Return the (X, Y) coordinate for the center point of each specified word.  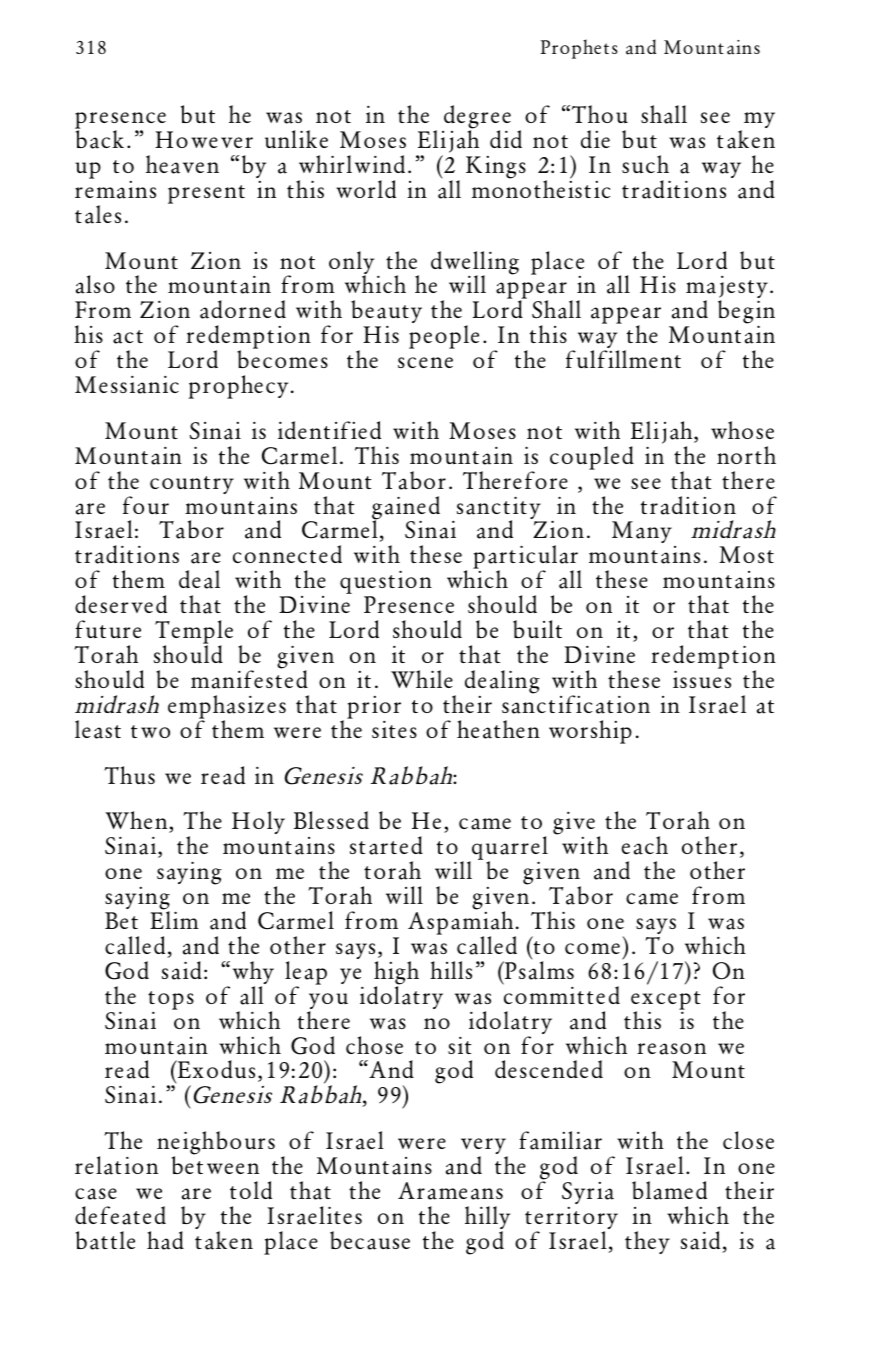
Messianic (127, 384)
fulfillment (623, 359)
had (165, 1240)
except (666, 1001)
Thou (598, 114)
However (204, 139)
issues (702, 679)
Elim (174, 919)
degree (477, 118)
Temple (194, 633)
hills (451, 970)
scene (425, 362)
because (370, 1240)
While (422, 679)
